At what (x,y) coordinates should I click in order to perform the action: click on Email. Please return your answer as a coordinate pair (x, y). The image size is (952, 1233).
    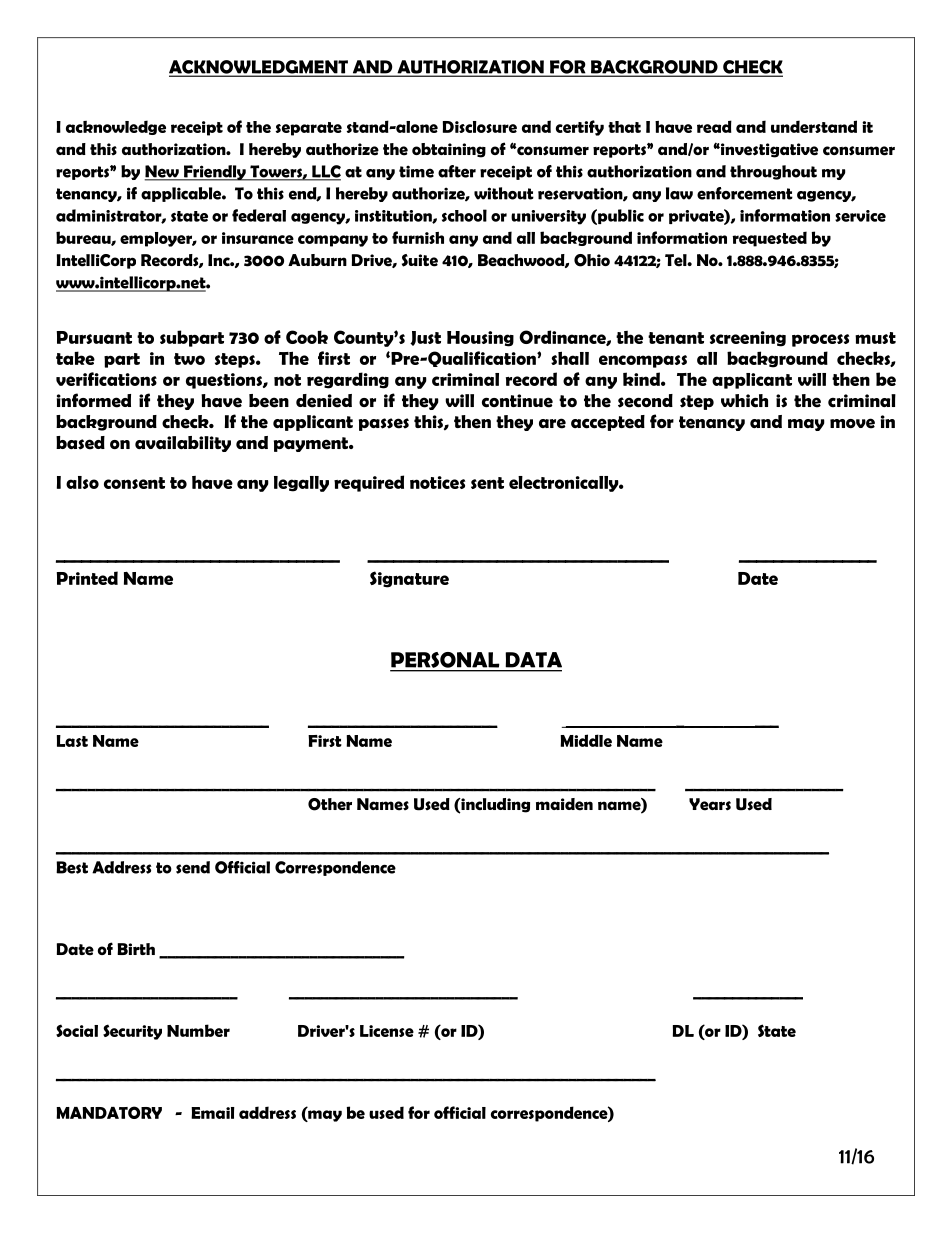
    Looking at the image, I should click on (213, 1113).
